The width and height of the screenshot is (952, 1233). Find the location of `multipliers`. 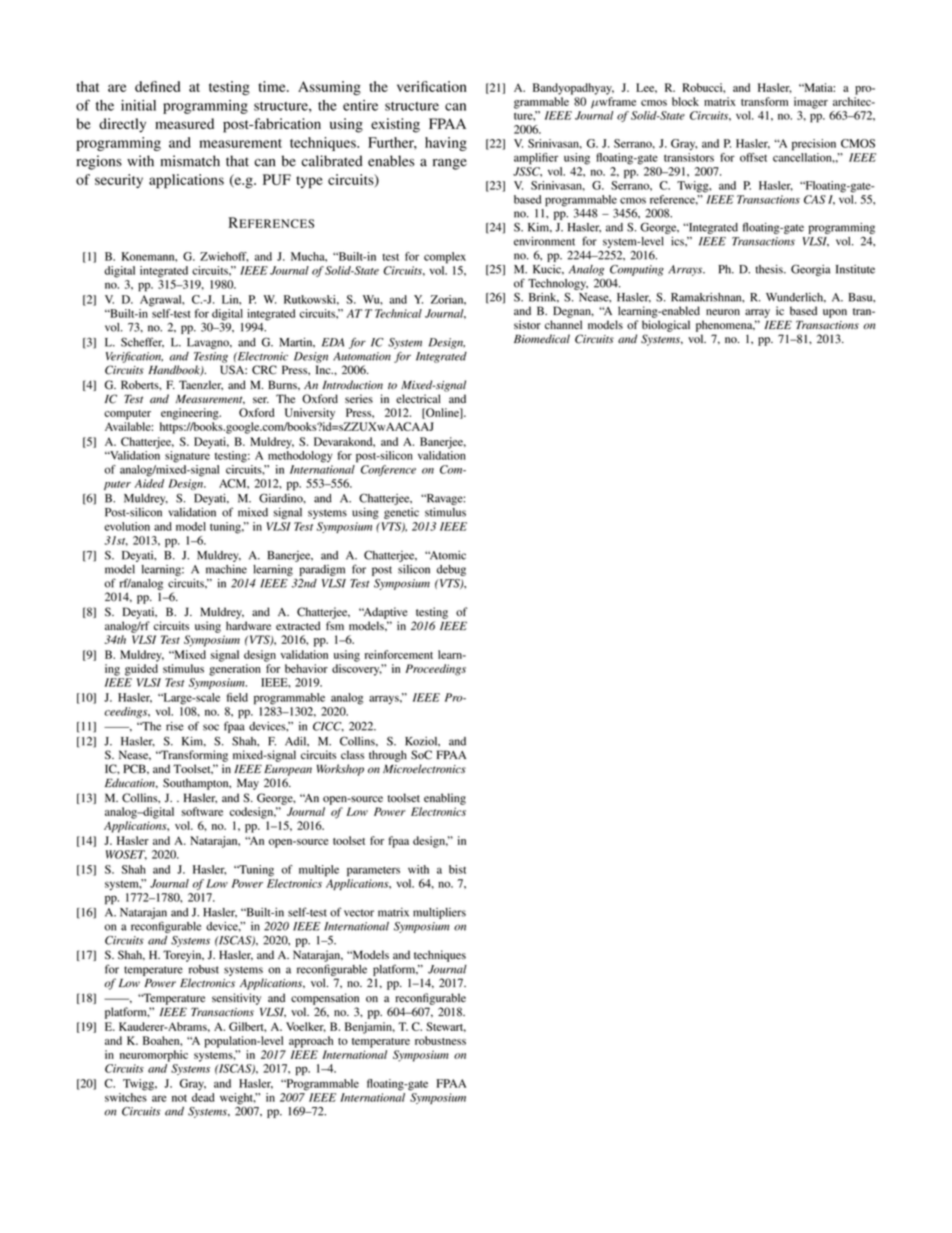

multipliers is located at coordinates (439, 913).
